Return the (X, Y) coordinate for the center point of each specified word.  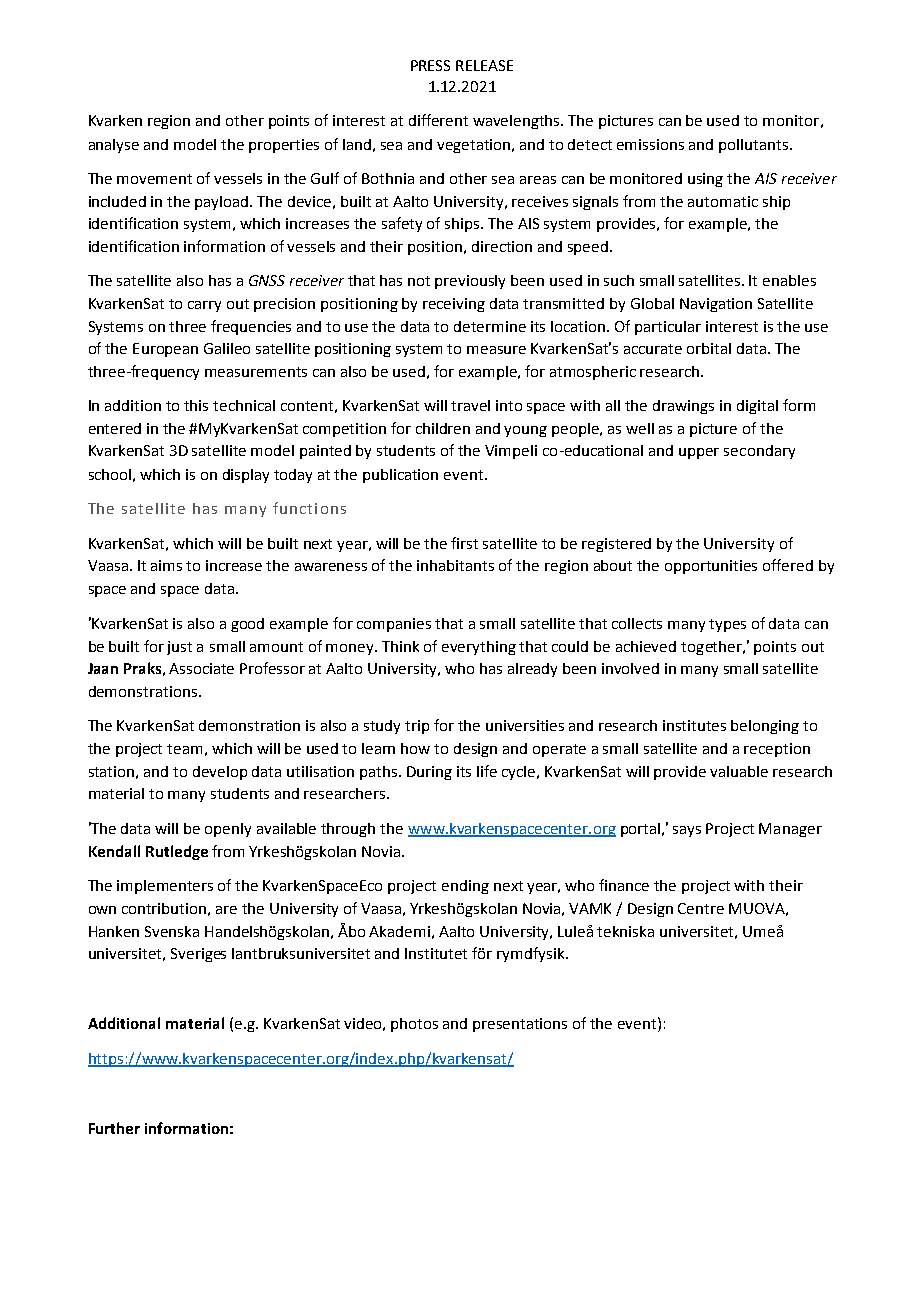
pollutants (755, 146)
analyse (114, 146)
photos (414, 1025)
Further (114, 1128)
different (438, 120)
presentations (520, 1025)
